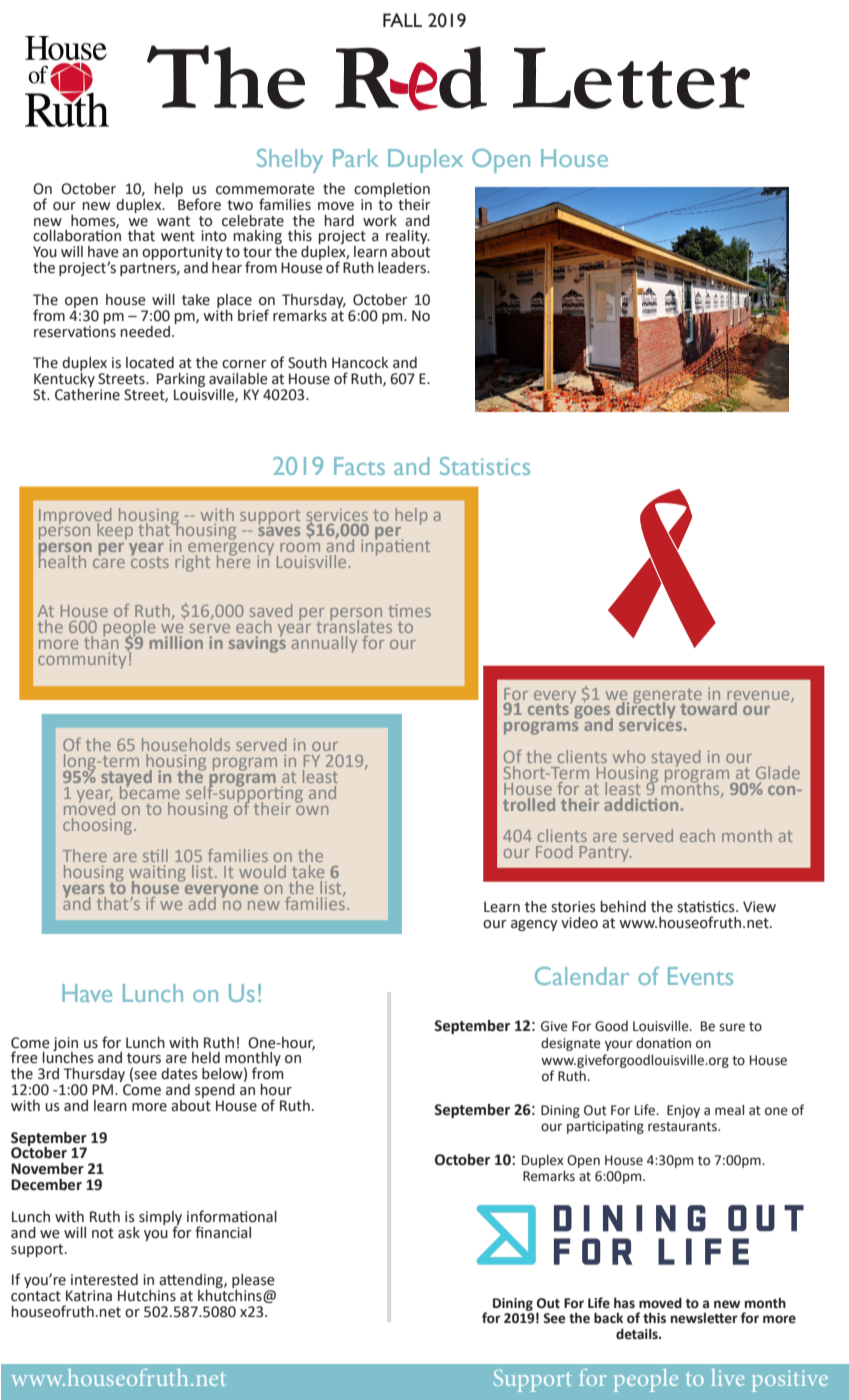  Describe the element at coordinates (75, 517) in the screenshot. I see `Improved` at that location.
